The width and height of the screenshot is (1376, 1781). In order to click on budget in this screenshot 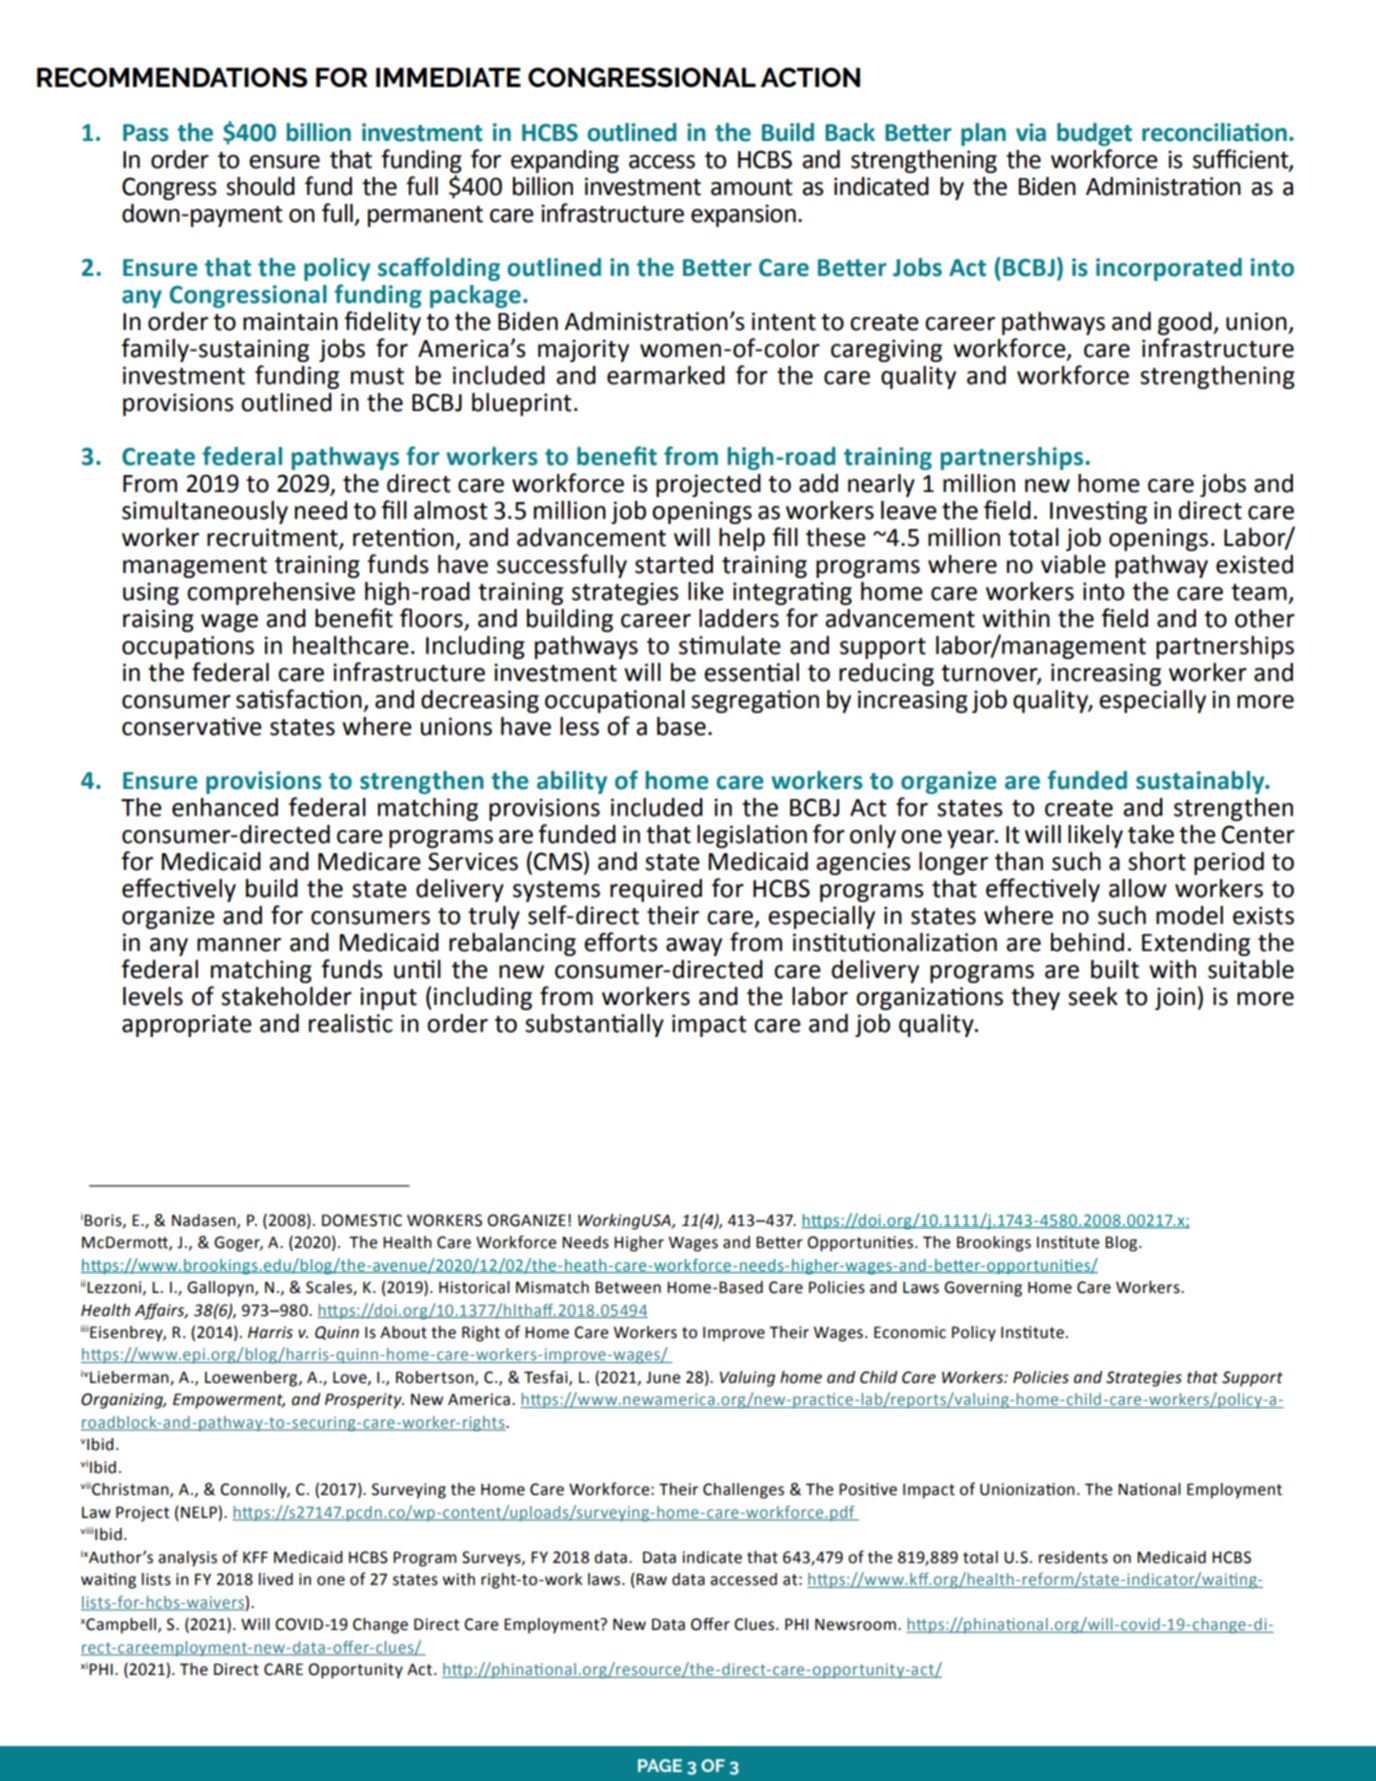, I will do `click(1094, 134)`.
